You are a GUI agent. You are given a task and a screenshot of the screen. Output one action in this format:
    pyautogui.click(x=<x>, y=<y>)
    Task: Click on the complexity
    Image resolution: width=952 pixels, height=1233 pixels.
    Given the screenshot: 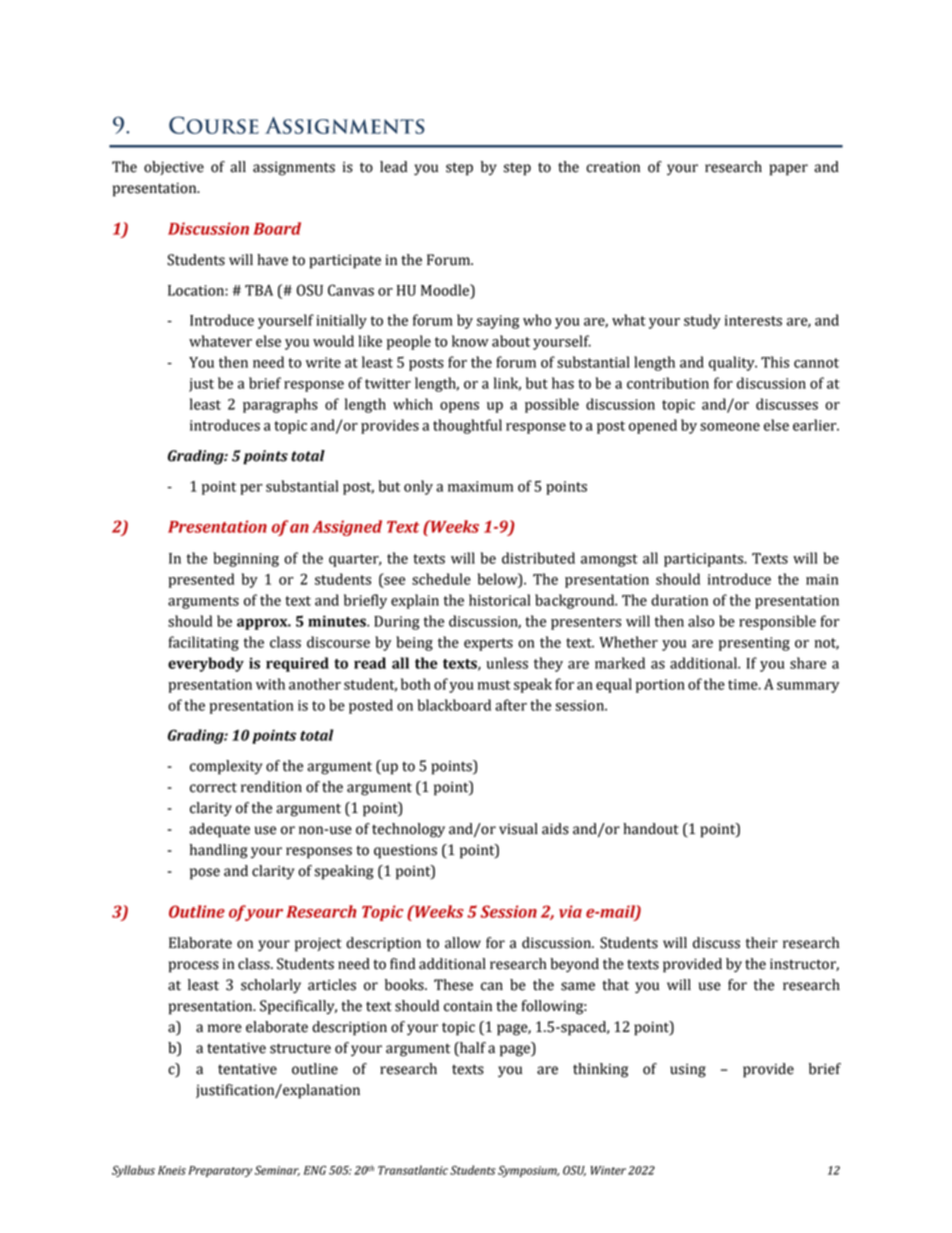 What is the action you would take?
    pyautogui.click(x=226, y=767)
